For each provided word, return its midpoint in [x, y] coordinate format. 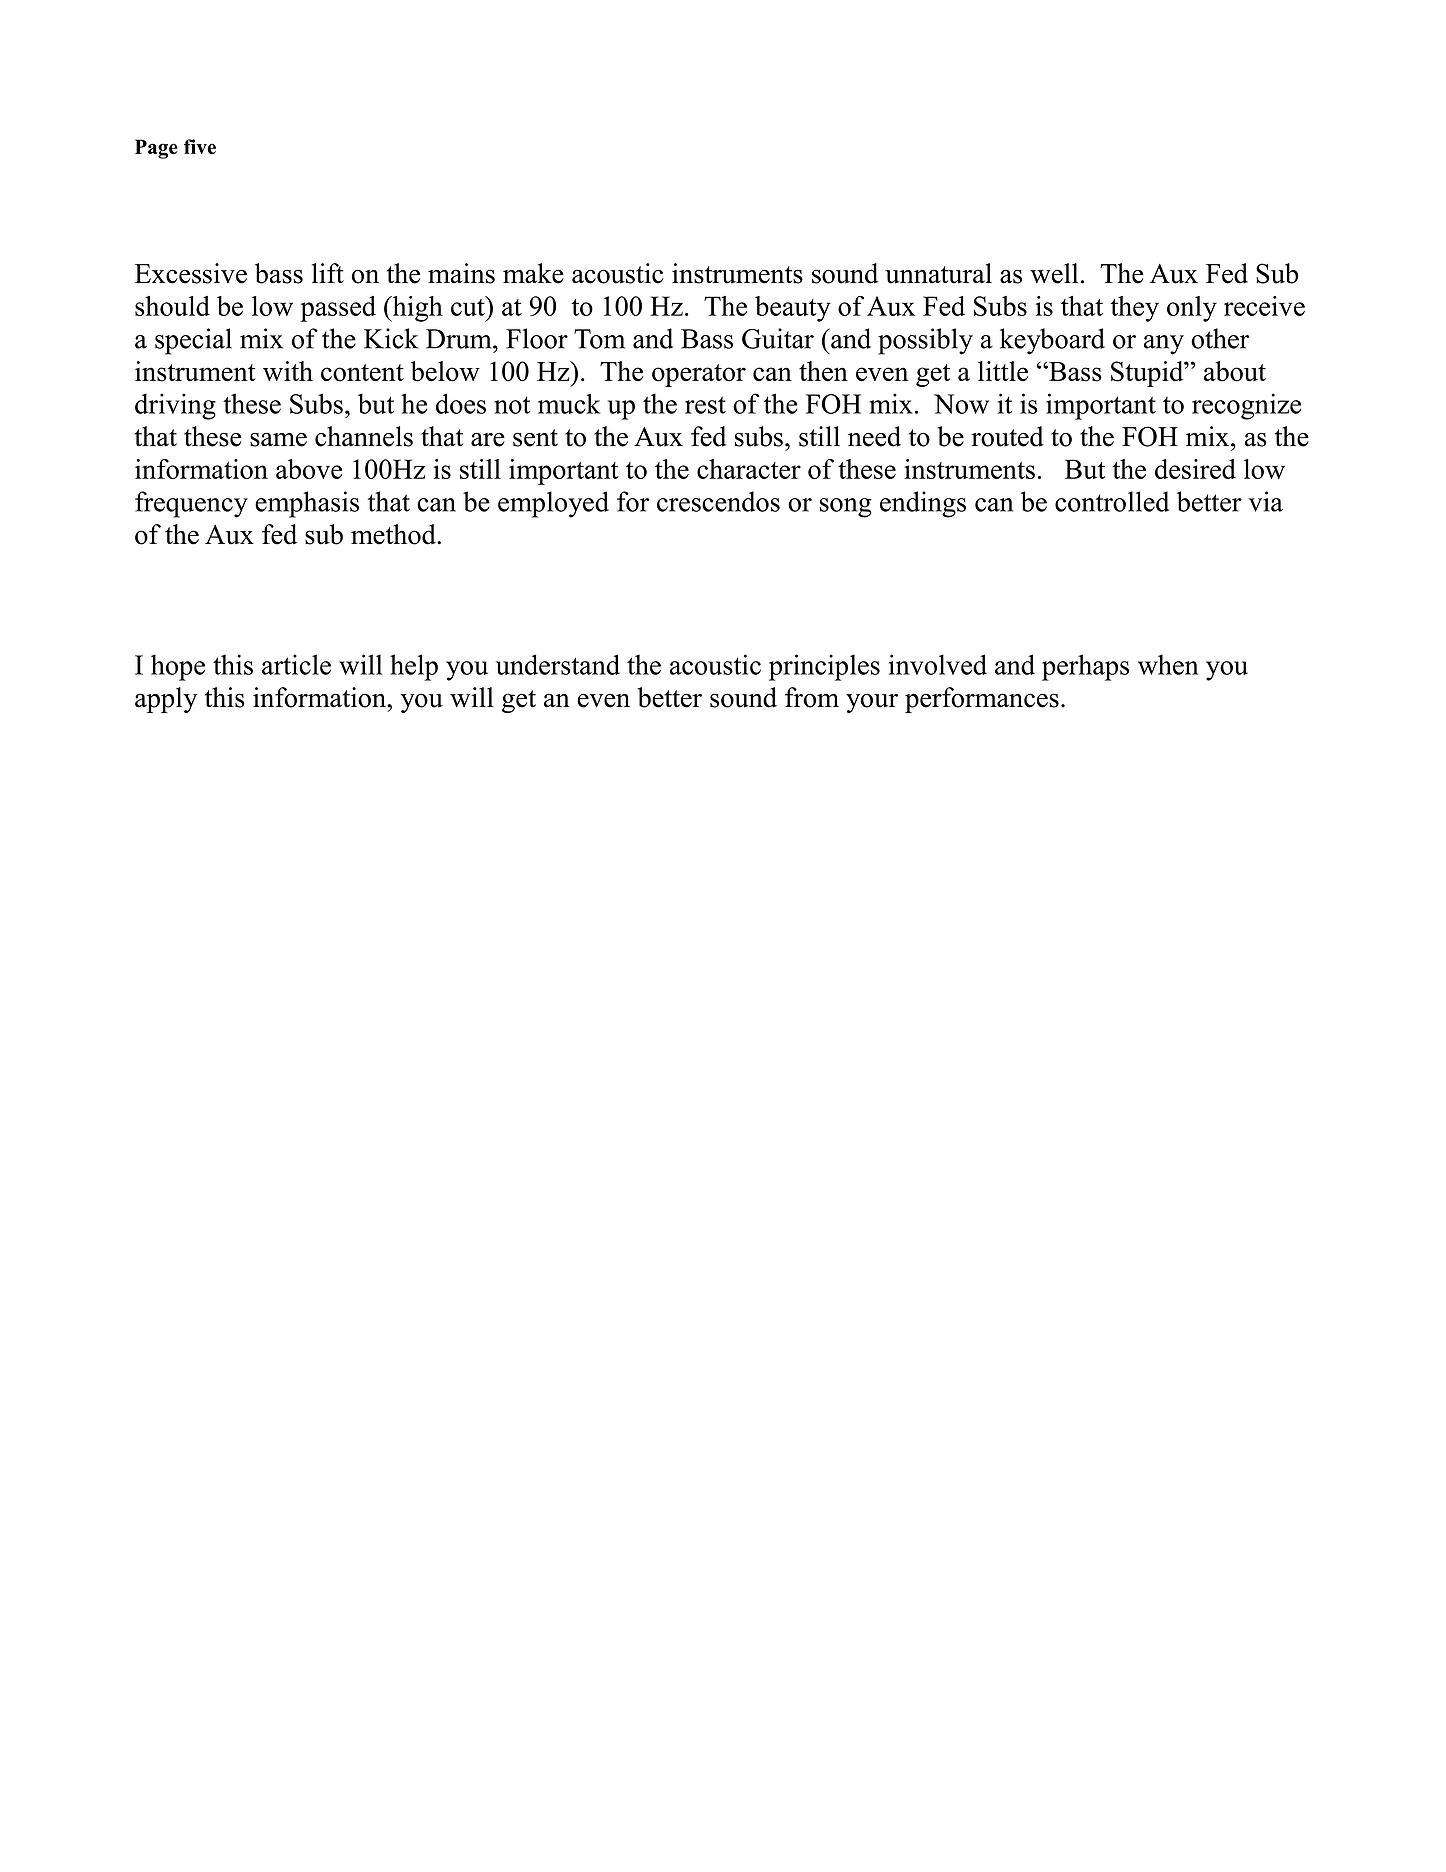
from [812, 697]
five [200, 146]
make [533, 273]
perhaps [1085, 667]
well [1054, 273]
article [296, 664]
